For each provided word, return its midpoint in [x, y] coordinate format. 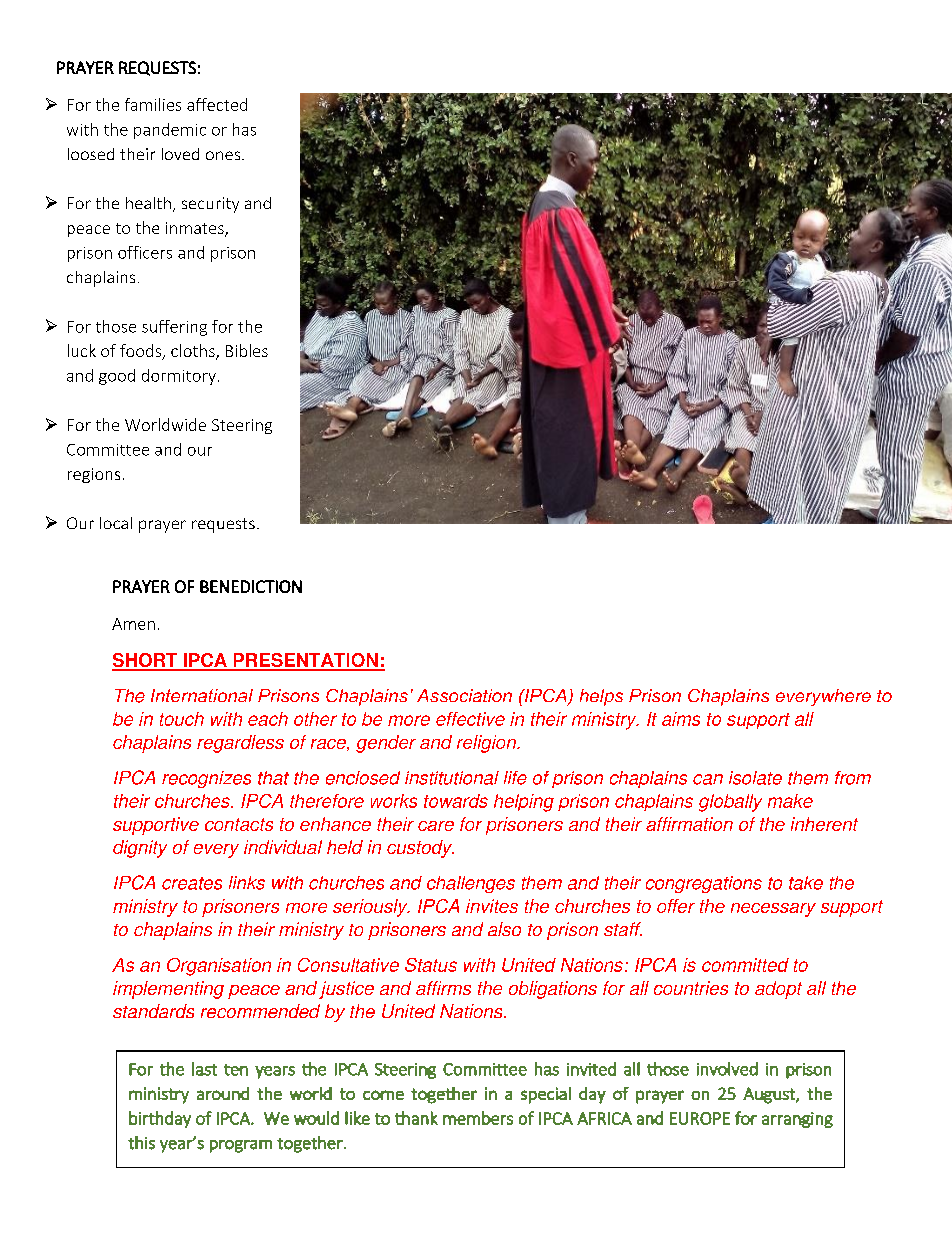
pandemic [170, 131]
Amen [133, 624]
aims [681, 719]
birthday [160, 1119]
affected [217, 104]
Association [464, 695]
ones [223, 155]
